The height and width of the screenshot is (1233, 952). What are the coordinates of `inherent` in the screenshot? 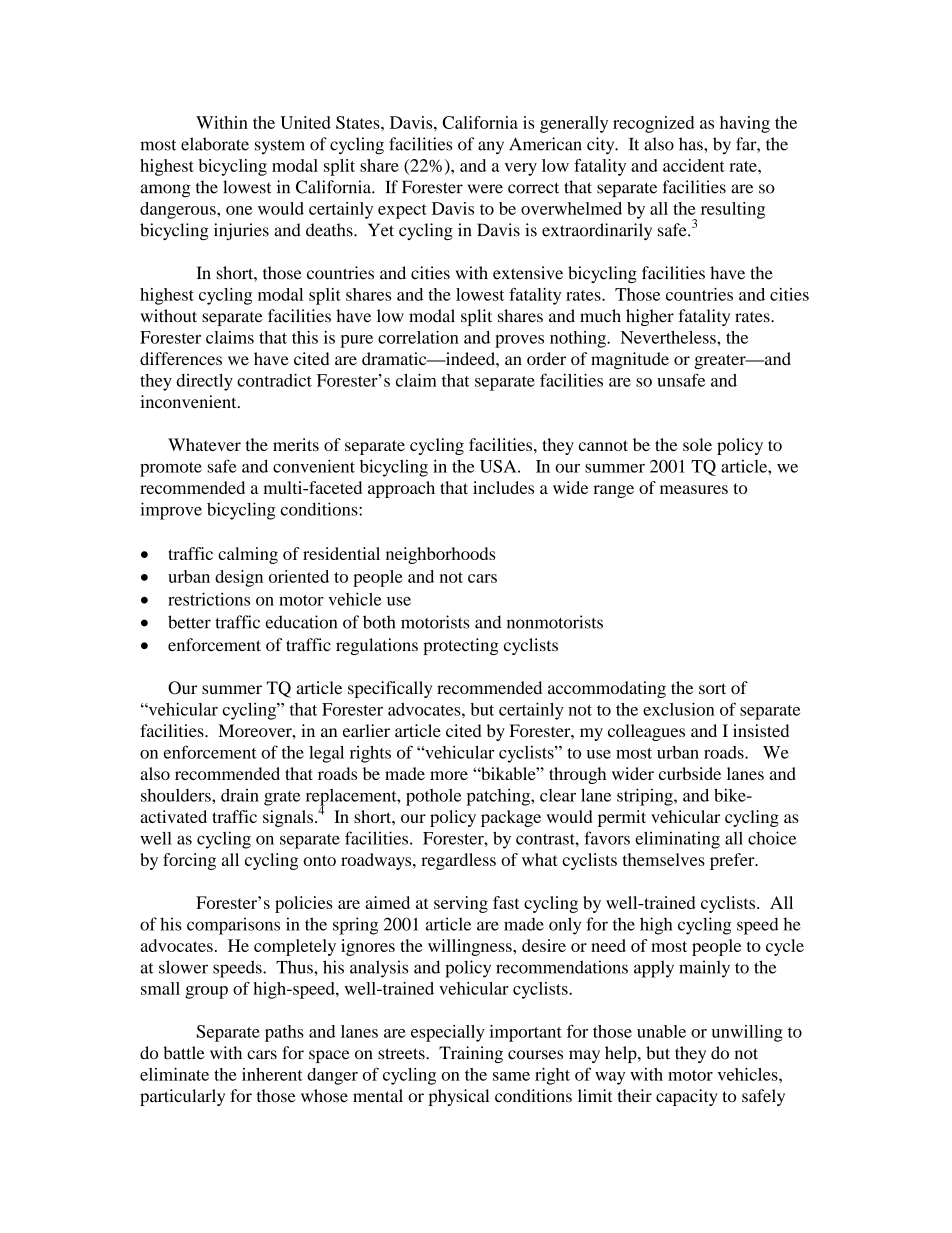 It's located at (272, 1074).
